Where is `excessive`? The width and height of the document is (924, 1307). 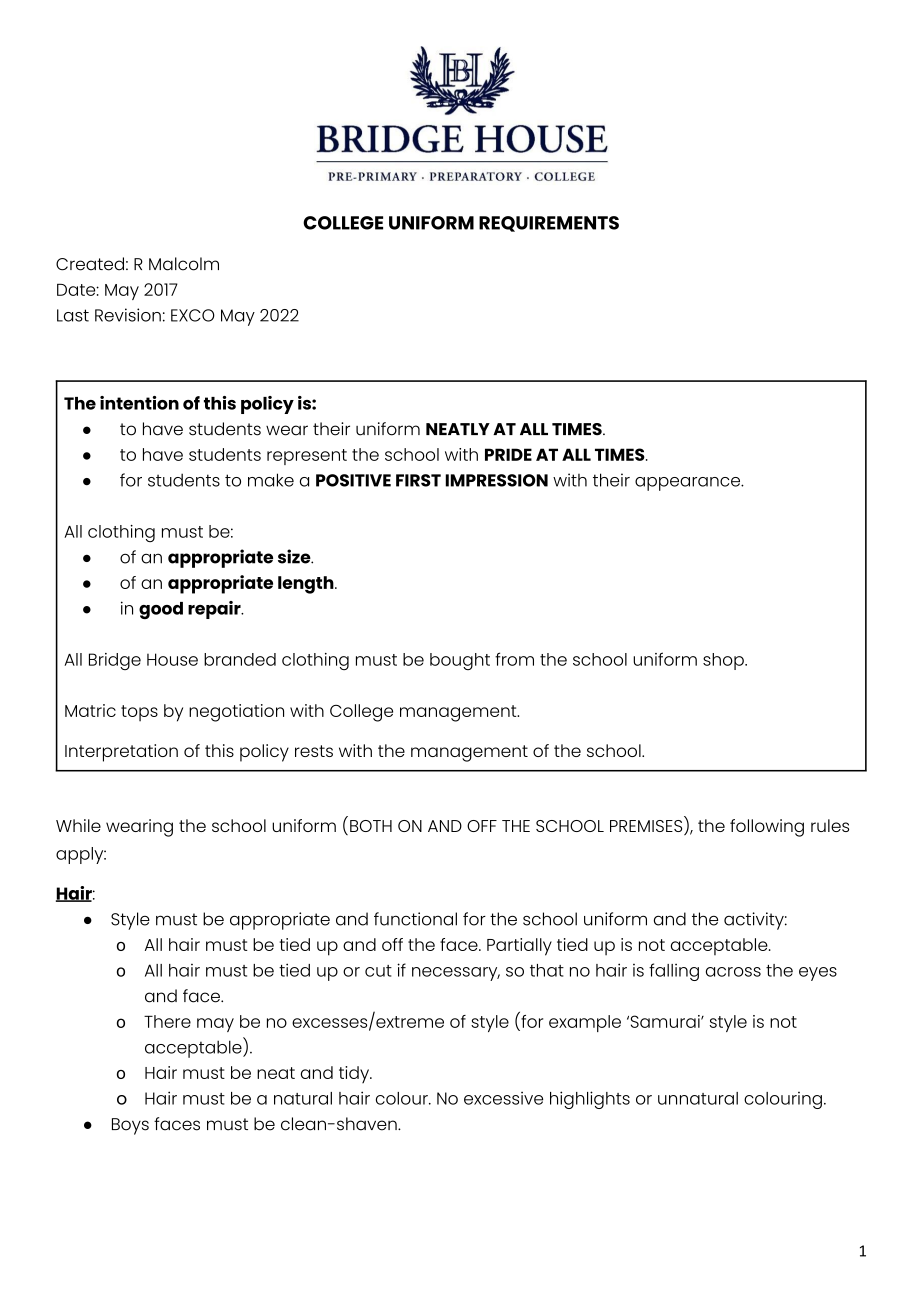 excessive is located at coordinates (503, 1098).
